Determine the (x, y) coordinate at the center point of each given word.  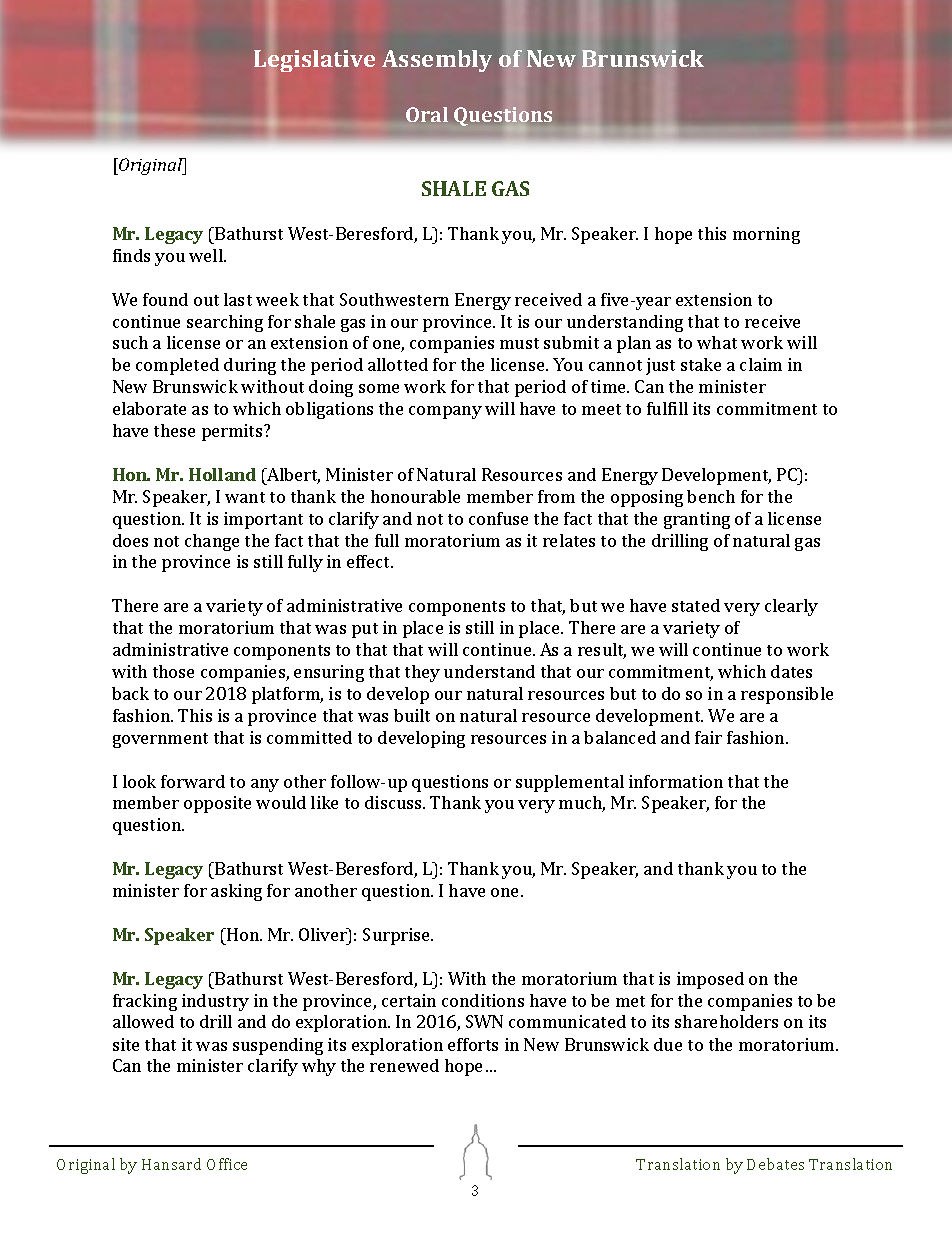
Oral (427, 114)
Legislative (314, 61)
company (445, 412)
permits (233, 432)
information (676, 781)
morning (766, 235)
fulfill (667, 408)
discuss (394, 802)
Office (227, 1164)
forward (193, 781)
